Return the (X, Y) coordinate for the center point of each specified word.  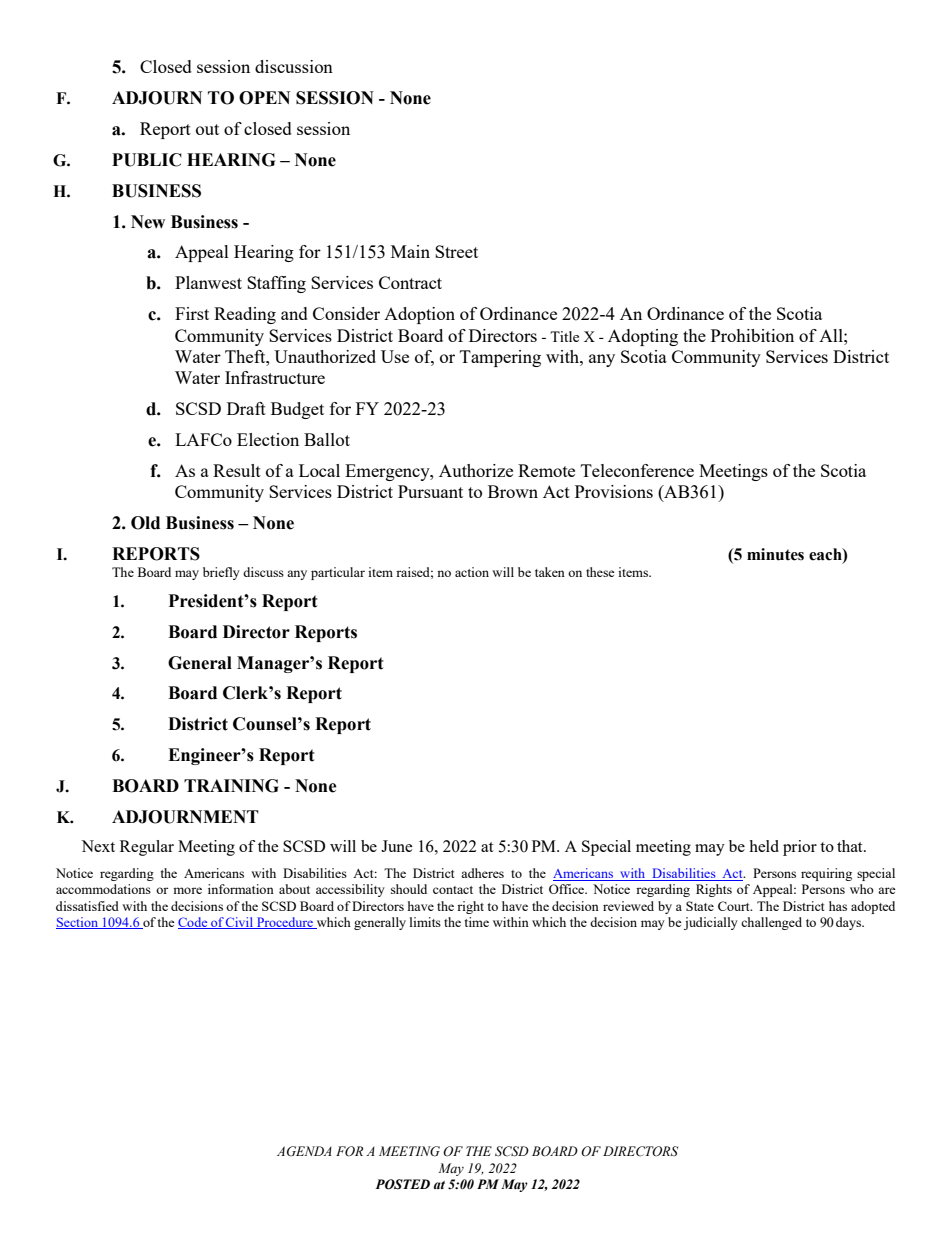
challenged (771, 923)
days (850, 923)
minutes (775, 554)
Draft (246, 408)
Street (456, 251)
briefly (221, 573)
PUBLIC (147, 160)
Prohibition (752, 335)
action (472, 572)
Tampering (500, 358)
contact (453, 890)
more (187, 890)
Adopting (643, 337)
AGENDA (304, 1151)
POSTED (402, 1184)
